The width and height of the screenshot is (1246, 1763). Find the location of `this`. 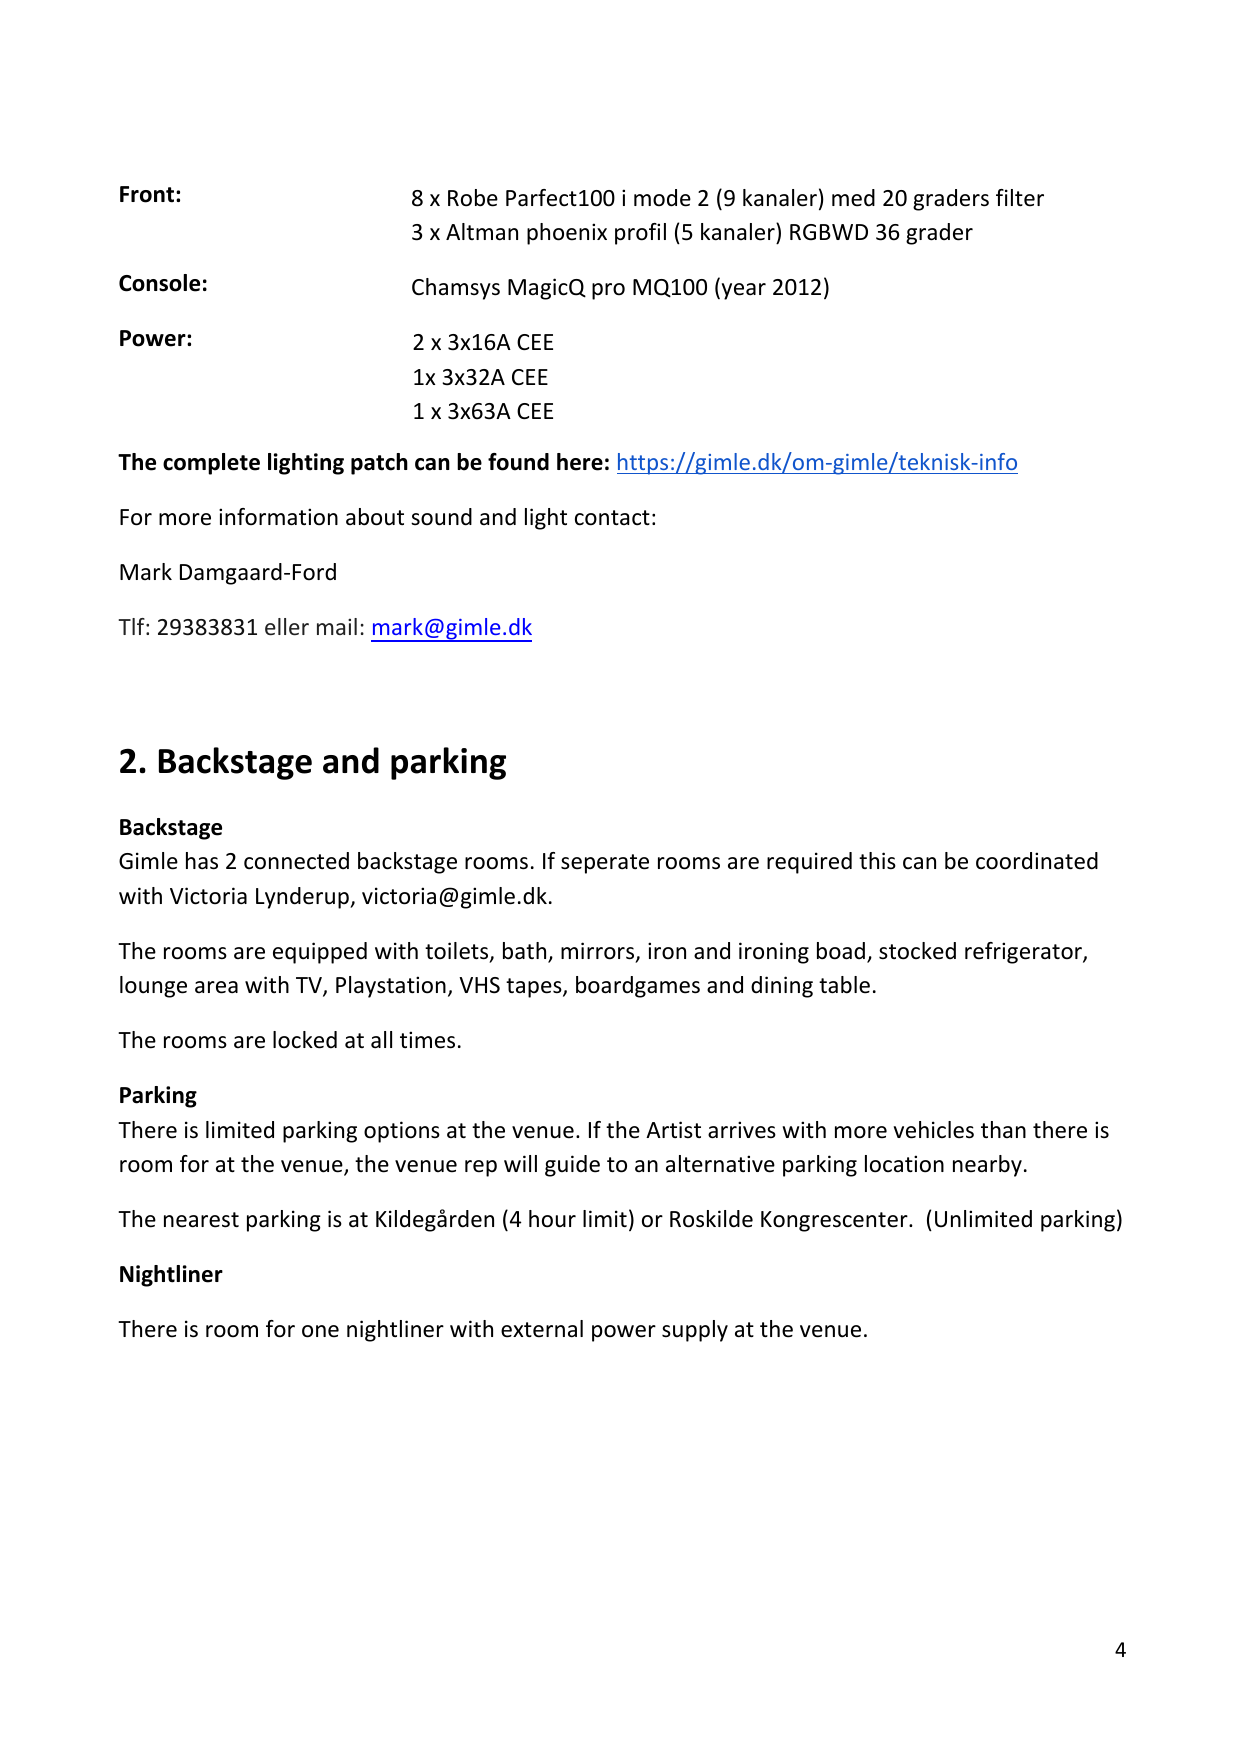

this is located at coordinates (877, 861).
